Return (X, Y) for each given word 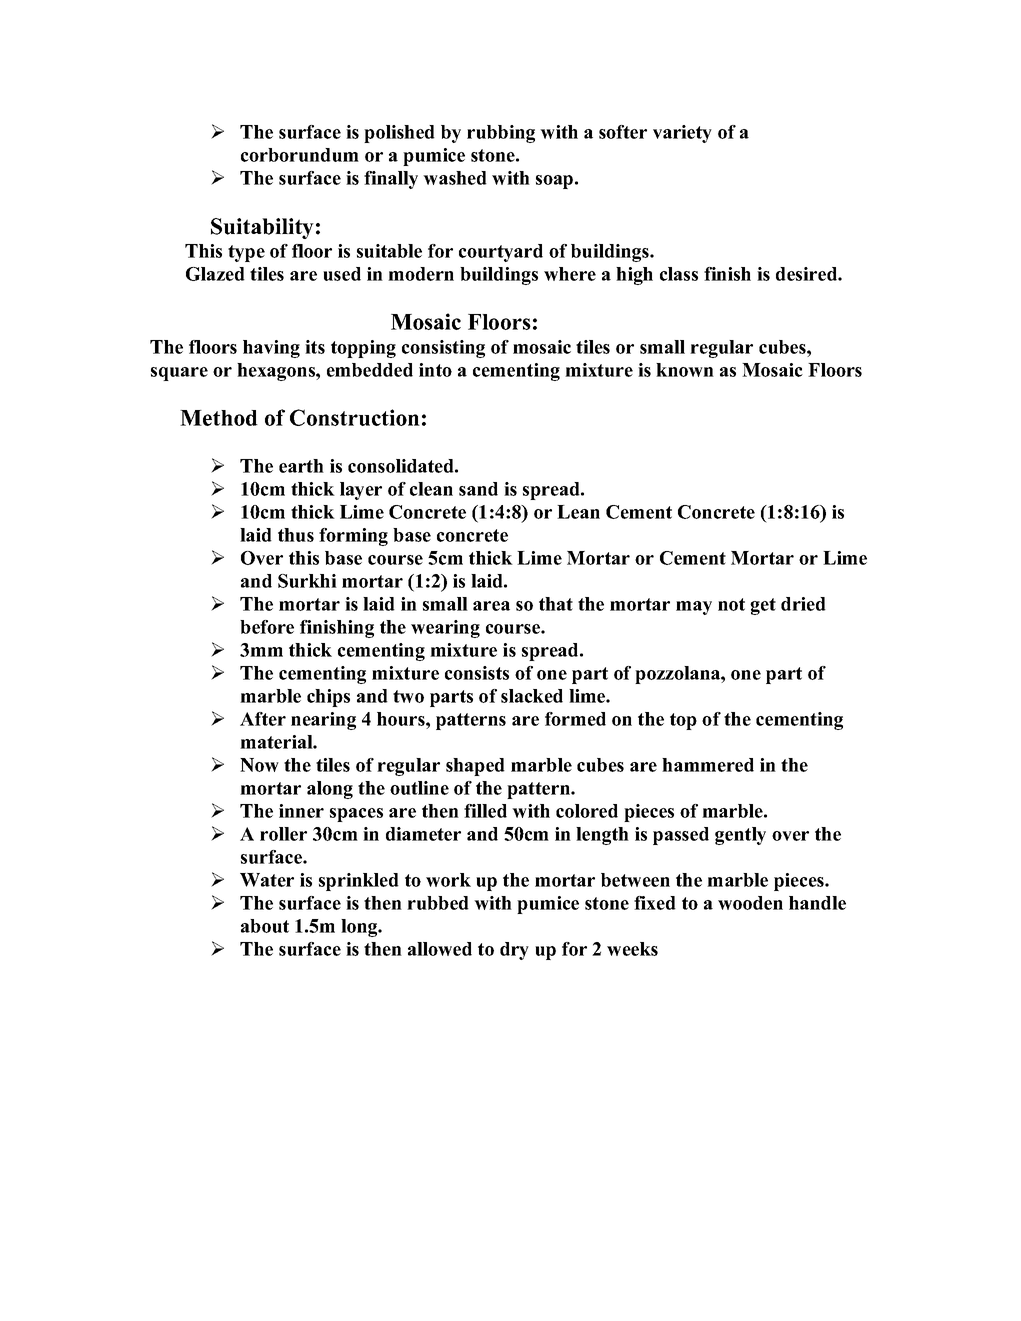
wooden (750, 903)
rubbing (501, 134)
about (265, 926)
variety (682, 134)
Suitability (262, 228)
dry (514, 951)
